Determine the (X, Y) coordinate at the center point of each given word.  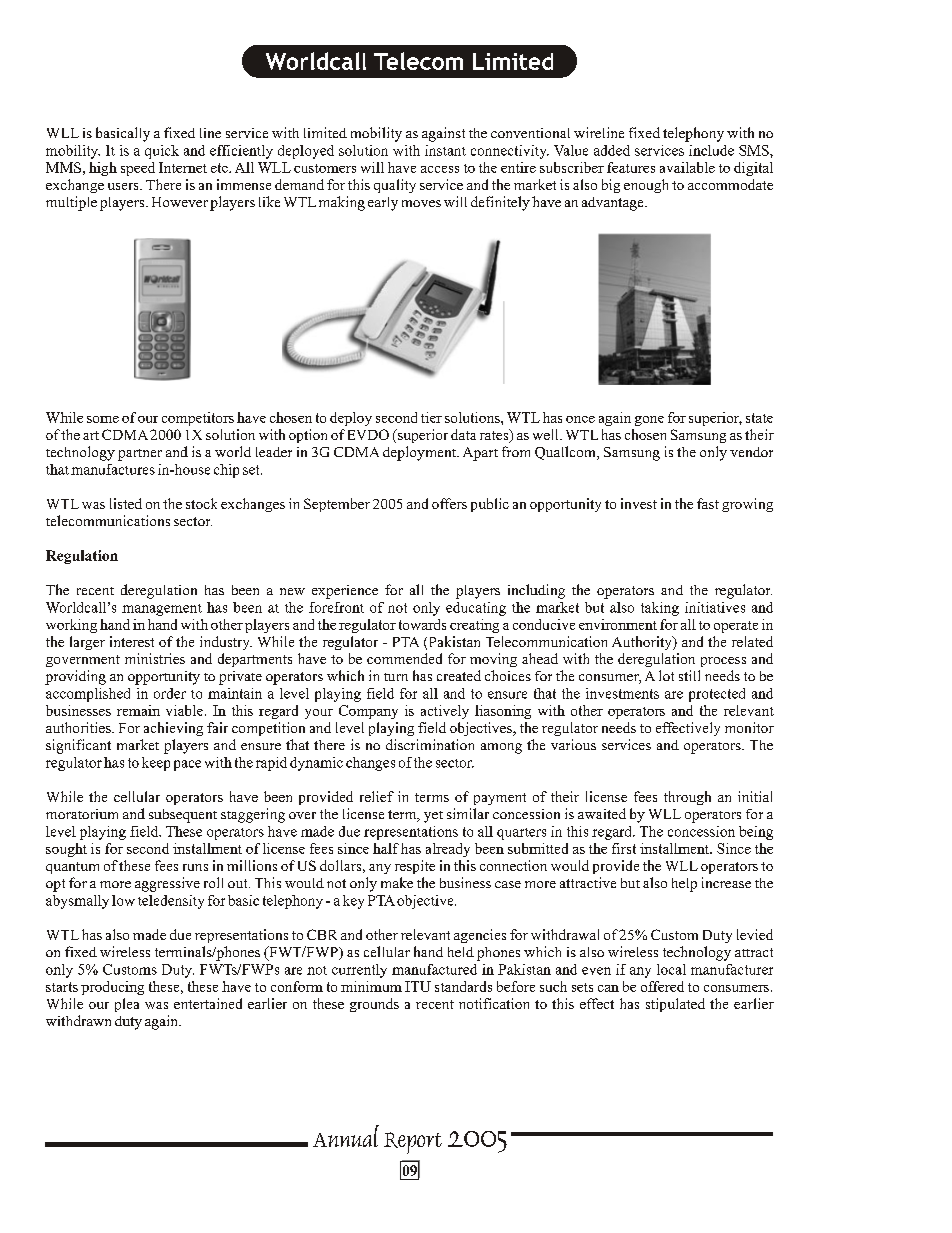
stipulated (675, 1005)
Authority (643, 643)
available (687, 167)
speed (138, 169)
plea (127, 1005)
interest (132, 641)
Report (413, 1143)
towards (422, 624)
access (440, 169)
